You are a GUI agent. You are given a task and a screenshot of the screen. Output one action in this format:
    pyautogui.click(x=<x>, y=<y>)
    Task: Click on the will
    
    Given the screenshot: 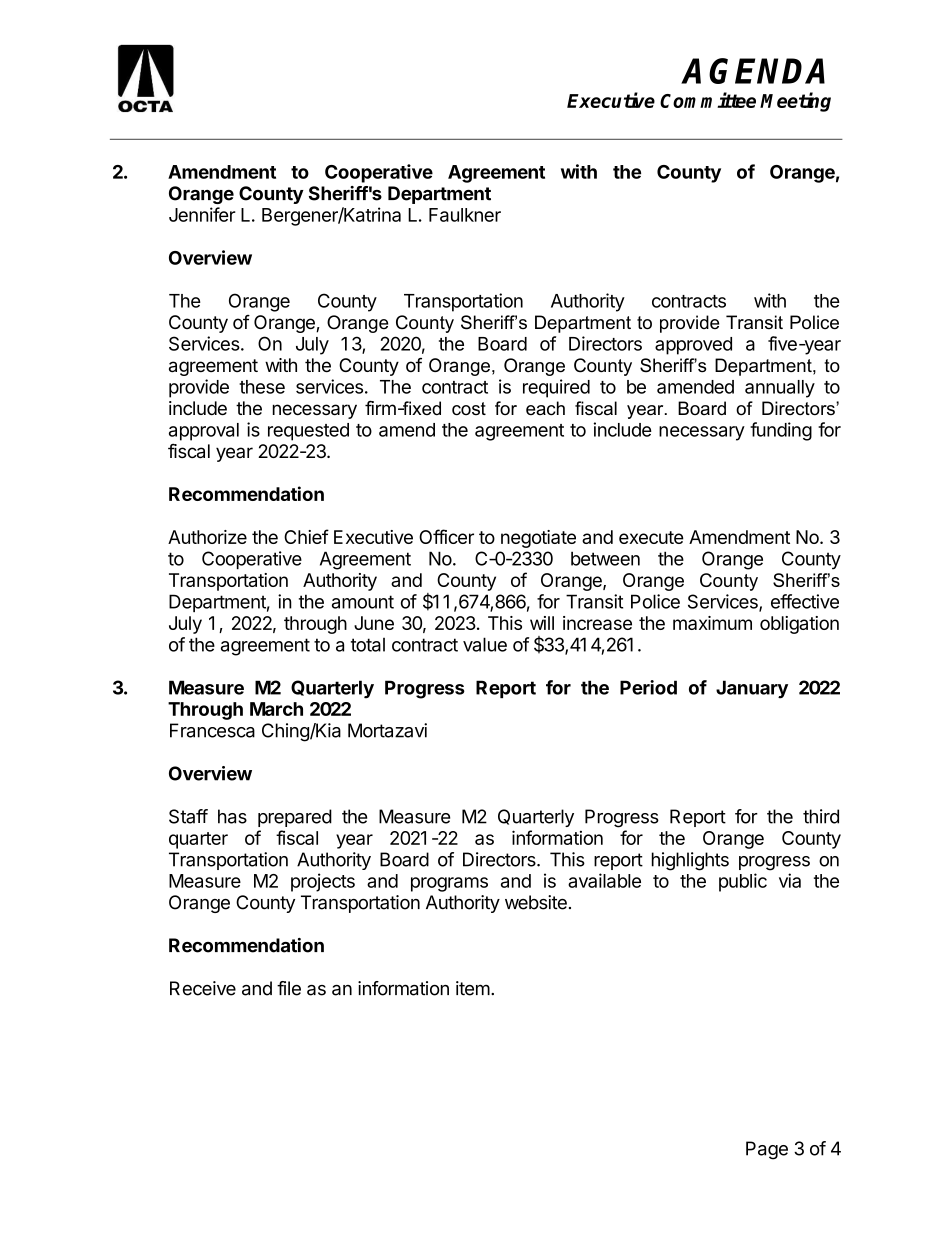 What is the action you would take?
    pyautogui.click(x=542, y=623)
